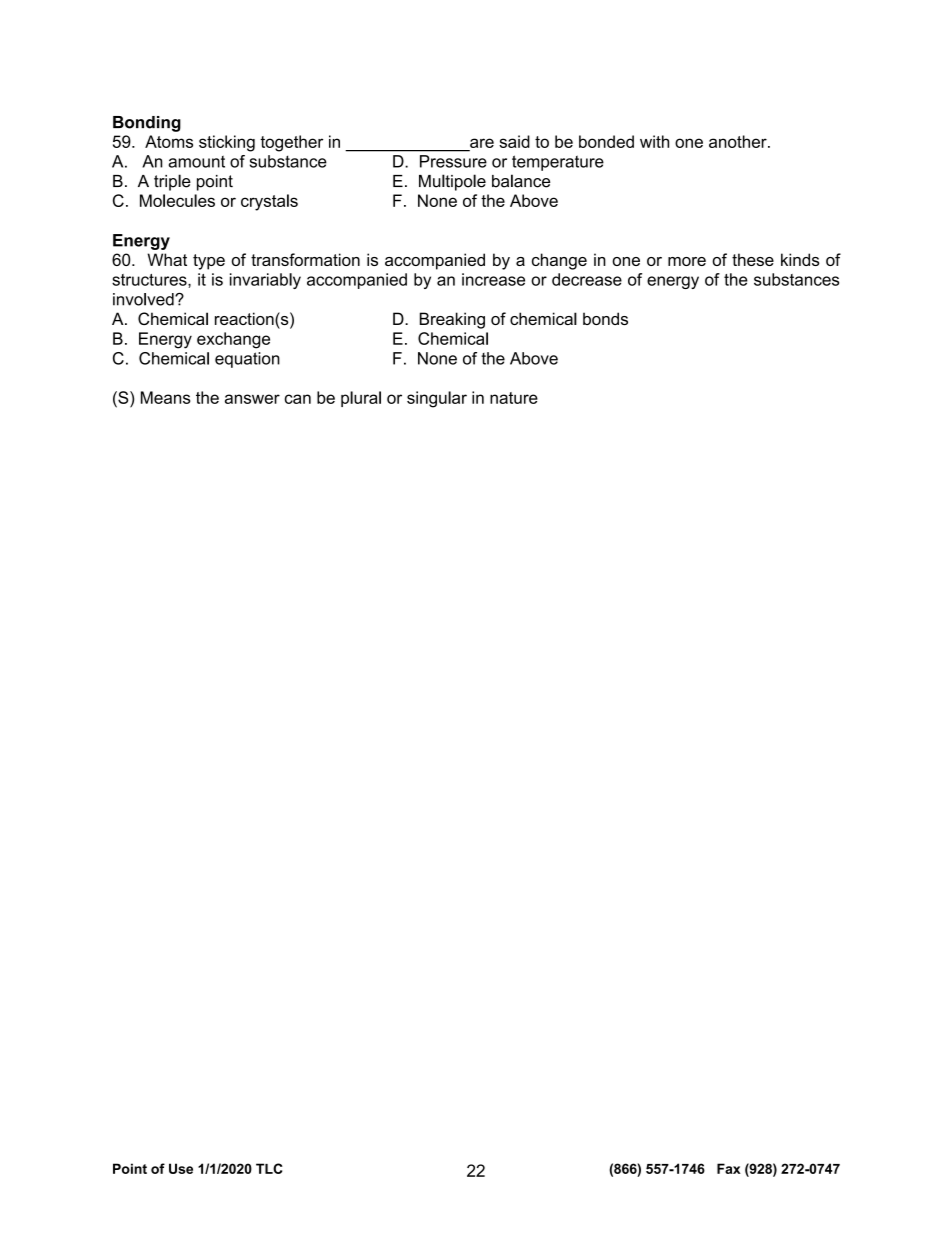 The height and width of the screenshot is (1233, 952). I want to click on plural, so click(361, 399).
